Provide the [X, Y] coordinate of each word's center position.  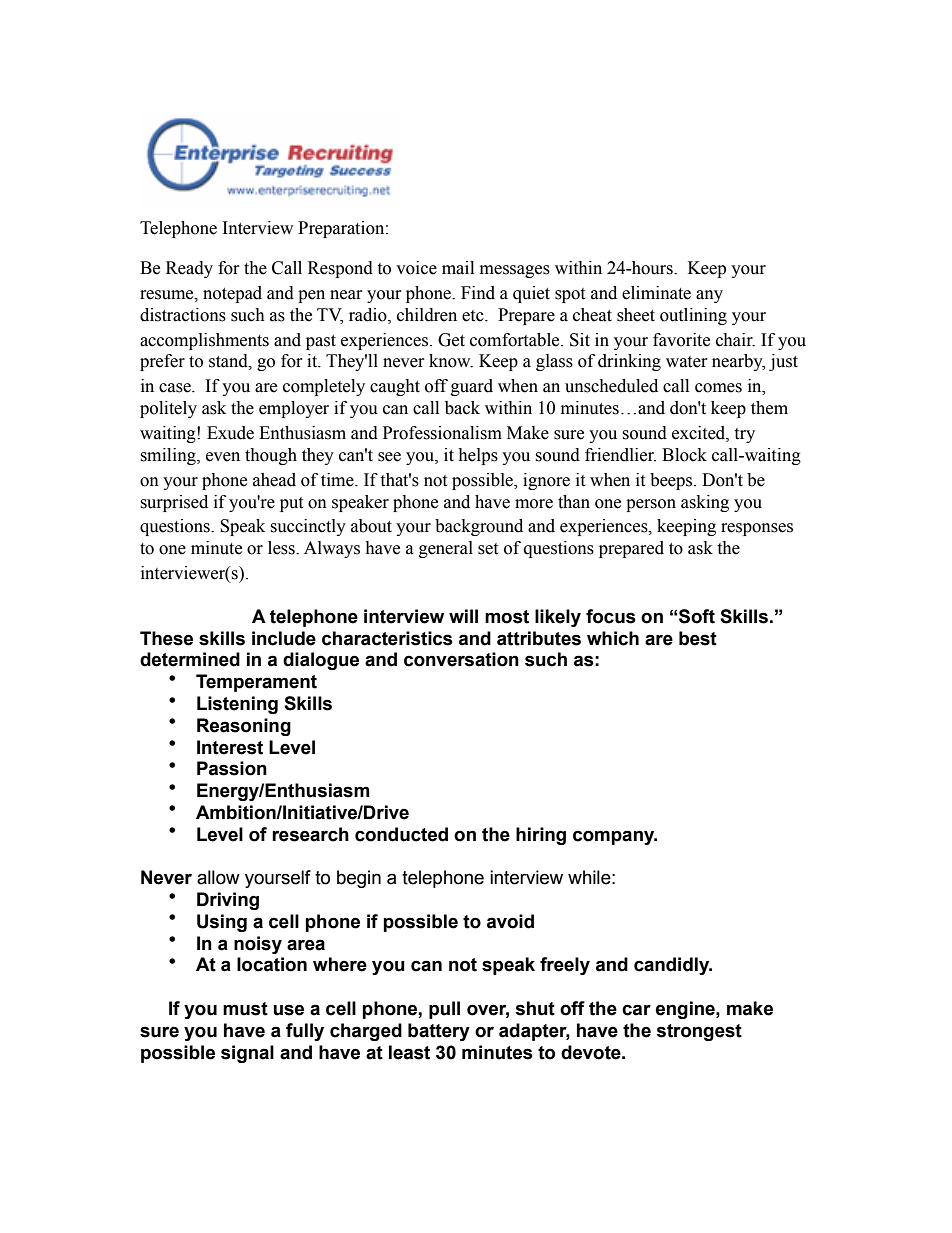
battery [439, 1032]
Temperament [256, 683]
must [245, 1009]
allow [218, 877]
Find [478, 293]
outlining [693, 316]
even [223, 457]
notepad [232, 294]
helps [478, 456]
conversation [461, 659]
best [698, 638]
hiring [541, 836]
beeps [672, 481]
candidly [673, 966]
